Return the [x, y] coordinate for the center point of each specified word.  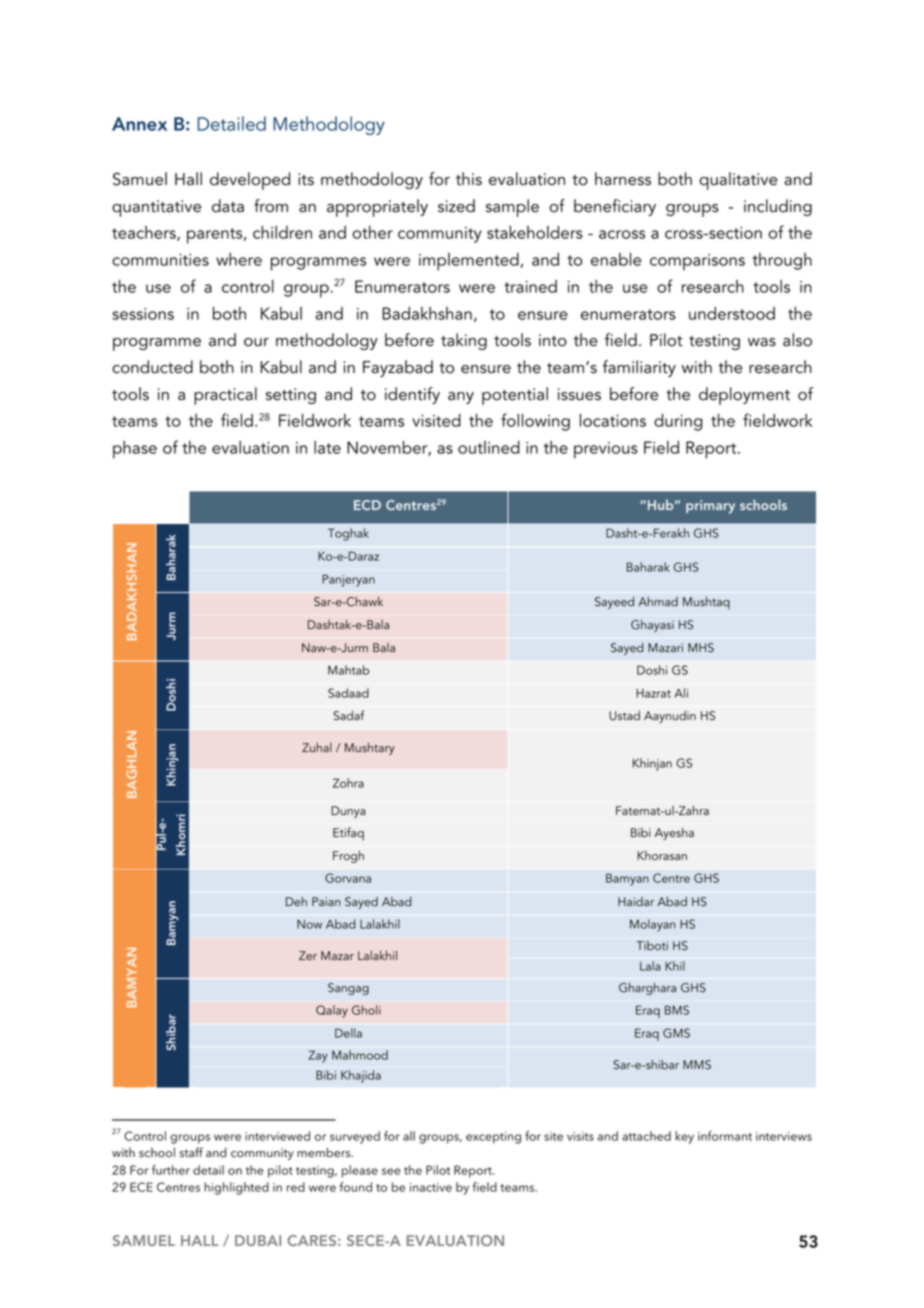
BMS [677, 1010]
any [461, 398]
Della [348, 1033]
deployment [744, 396]
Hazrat [653, 693]
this [469, 179]
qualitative [738, 181]
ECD [367, 505]
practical [225, 396]
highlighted [236, 1188]
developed [250, 181]
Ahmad [658, 601]
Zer [308, 956]
